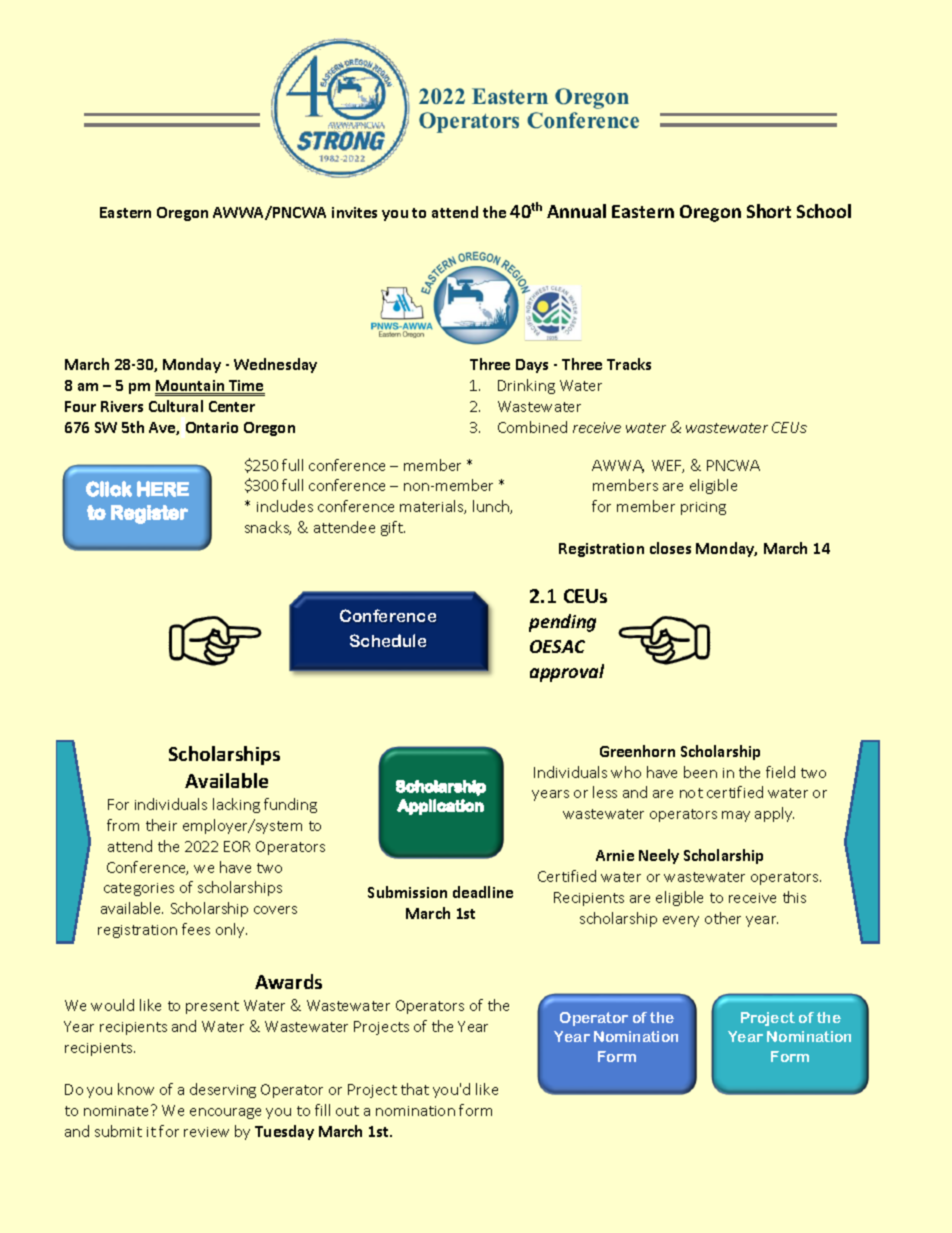  What do you see at coordinates (415, 1089) in the page?
I see `that` at bounding box center [415, 1089].
